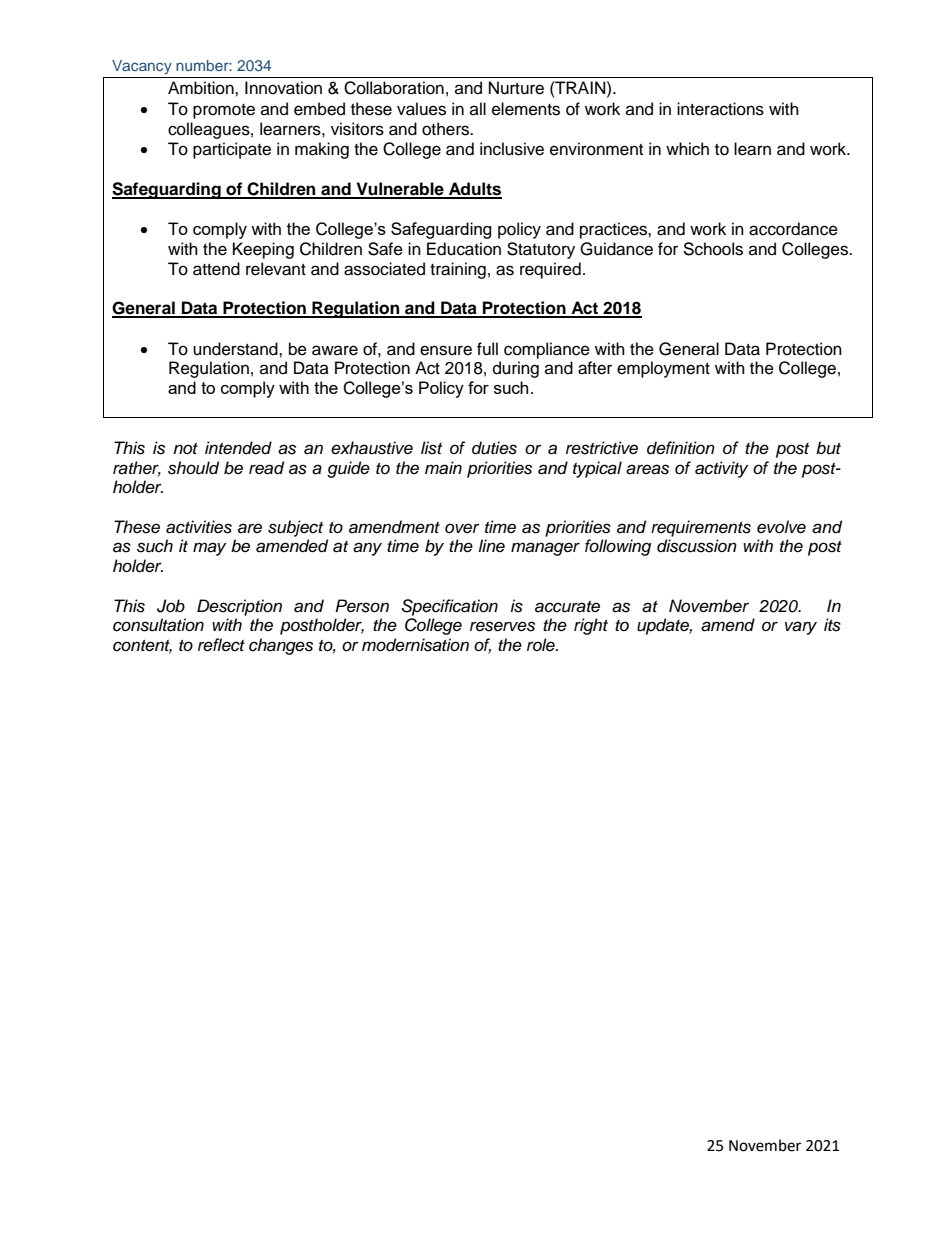  What do you see at coordinates (502, 626) in the document?
I see `reserves` at bounding box center [502, 626].
